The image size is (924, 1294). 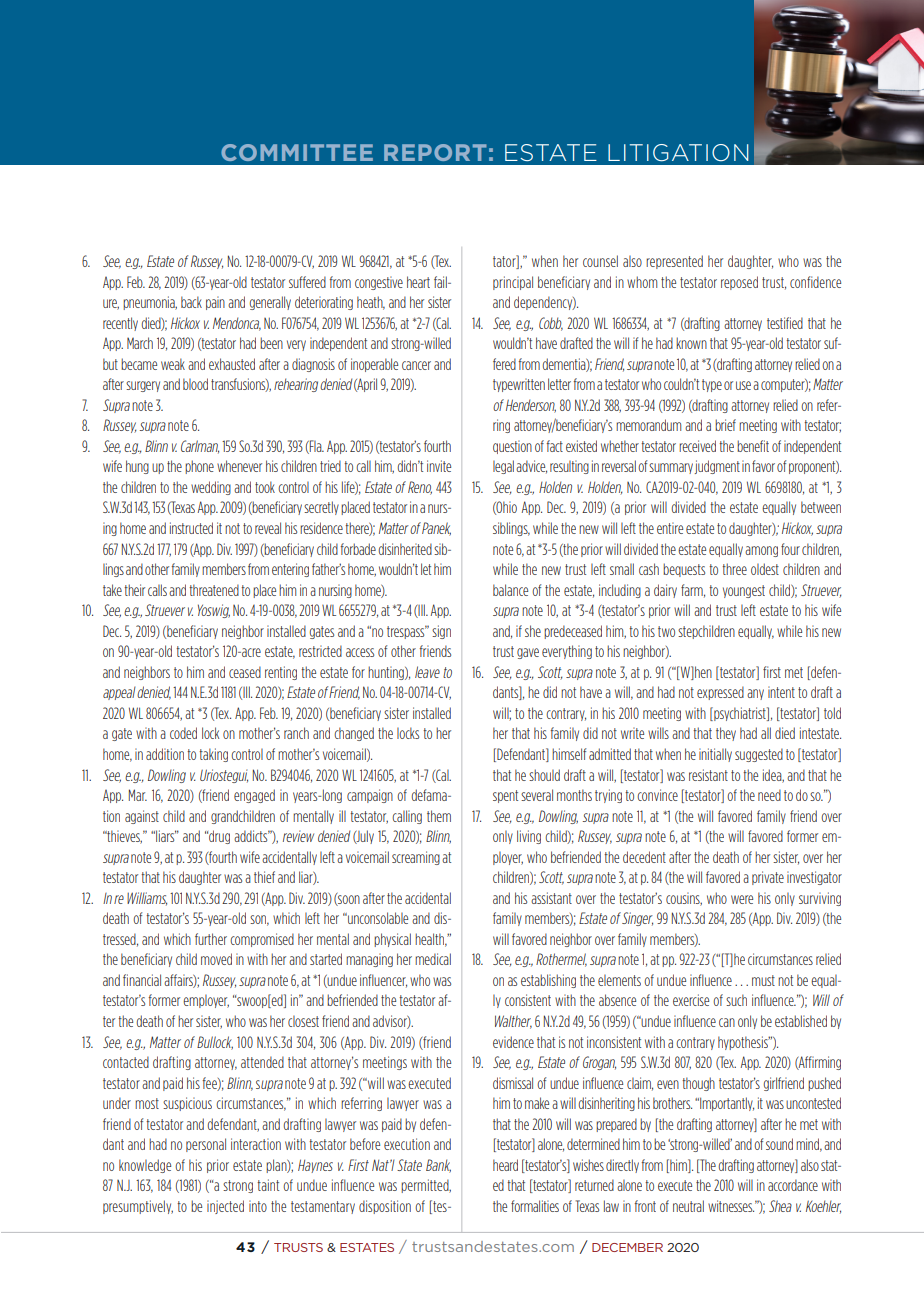 I want to click on taking, so click(x=213, y=755).
